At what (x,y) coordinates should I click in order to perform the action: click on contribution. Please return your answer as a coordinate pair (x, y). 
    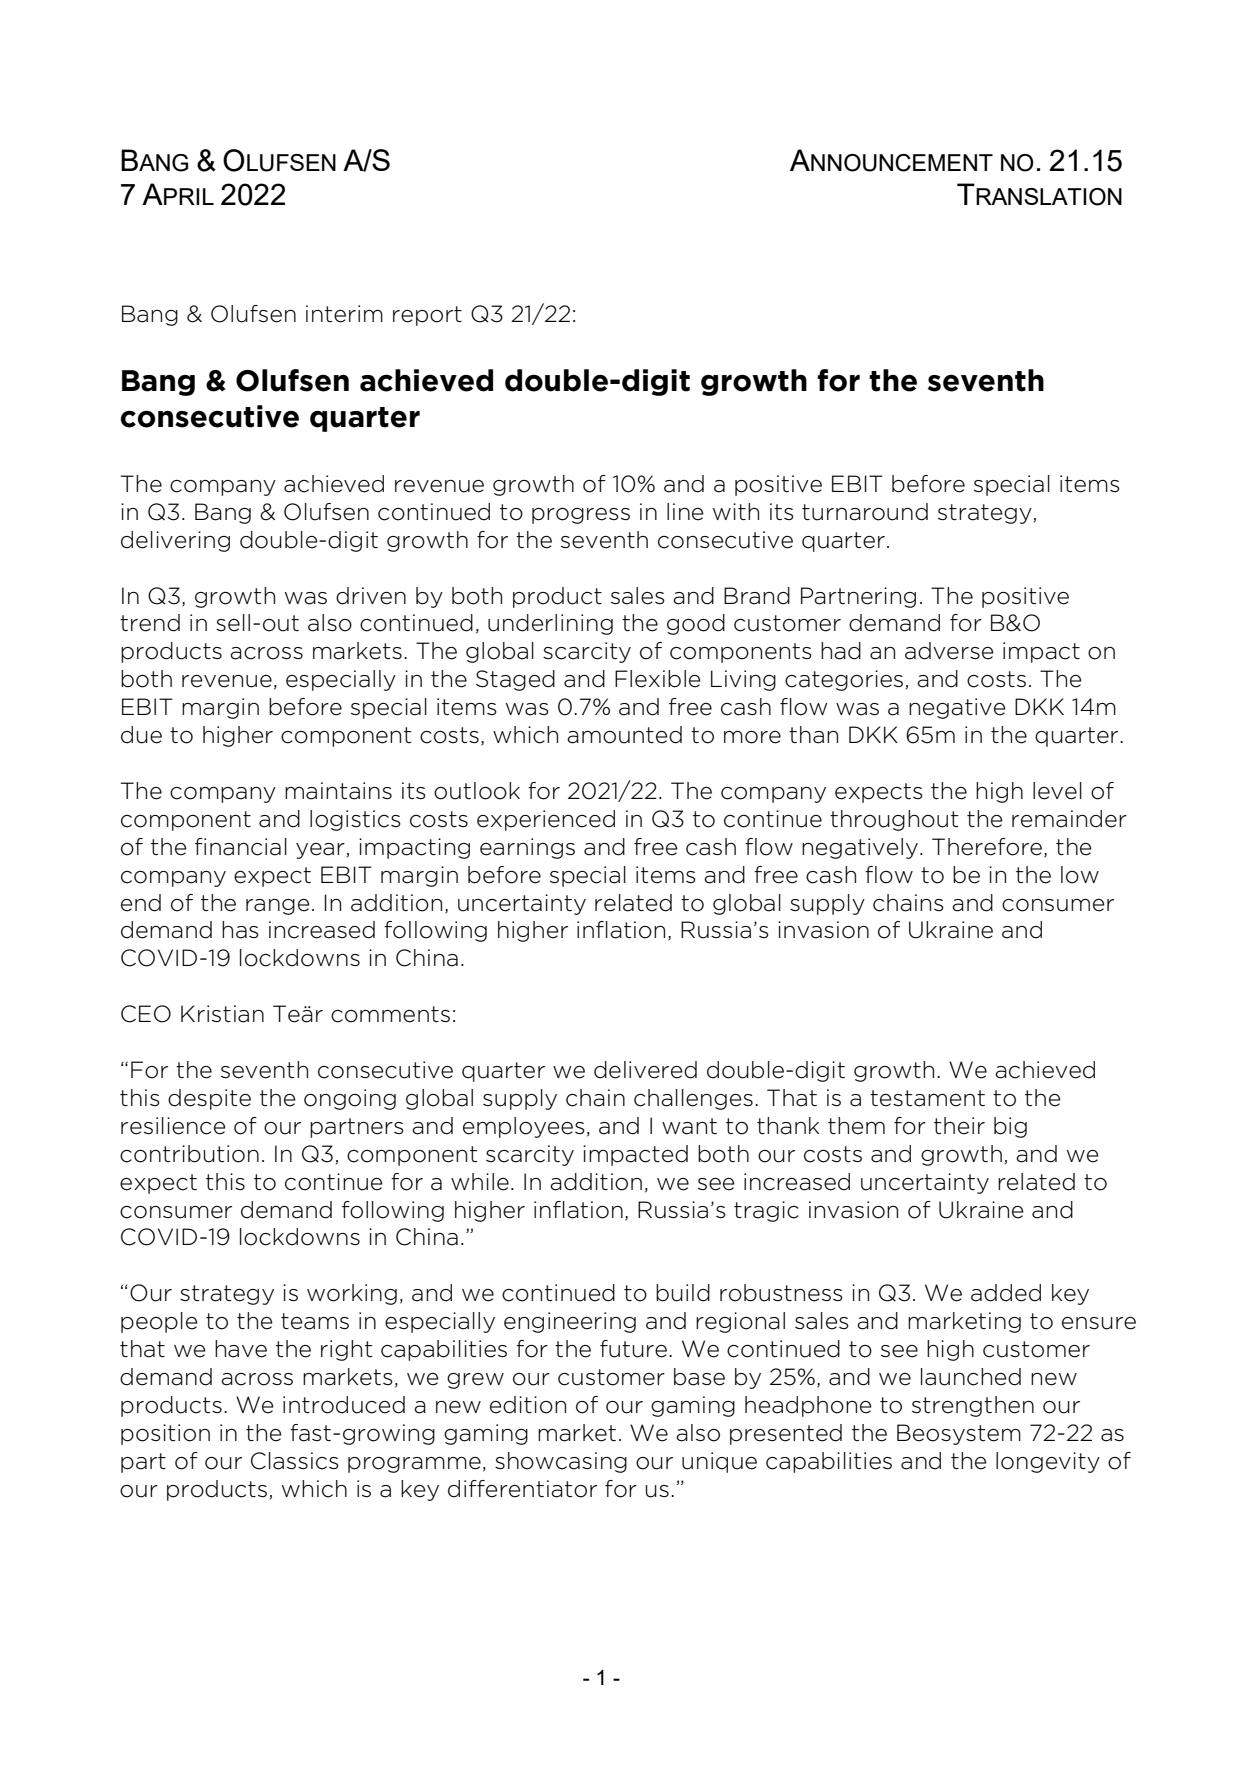
    Looking at the image, I should click on (189, 1154).
